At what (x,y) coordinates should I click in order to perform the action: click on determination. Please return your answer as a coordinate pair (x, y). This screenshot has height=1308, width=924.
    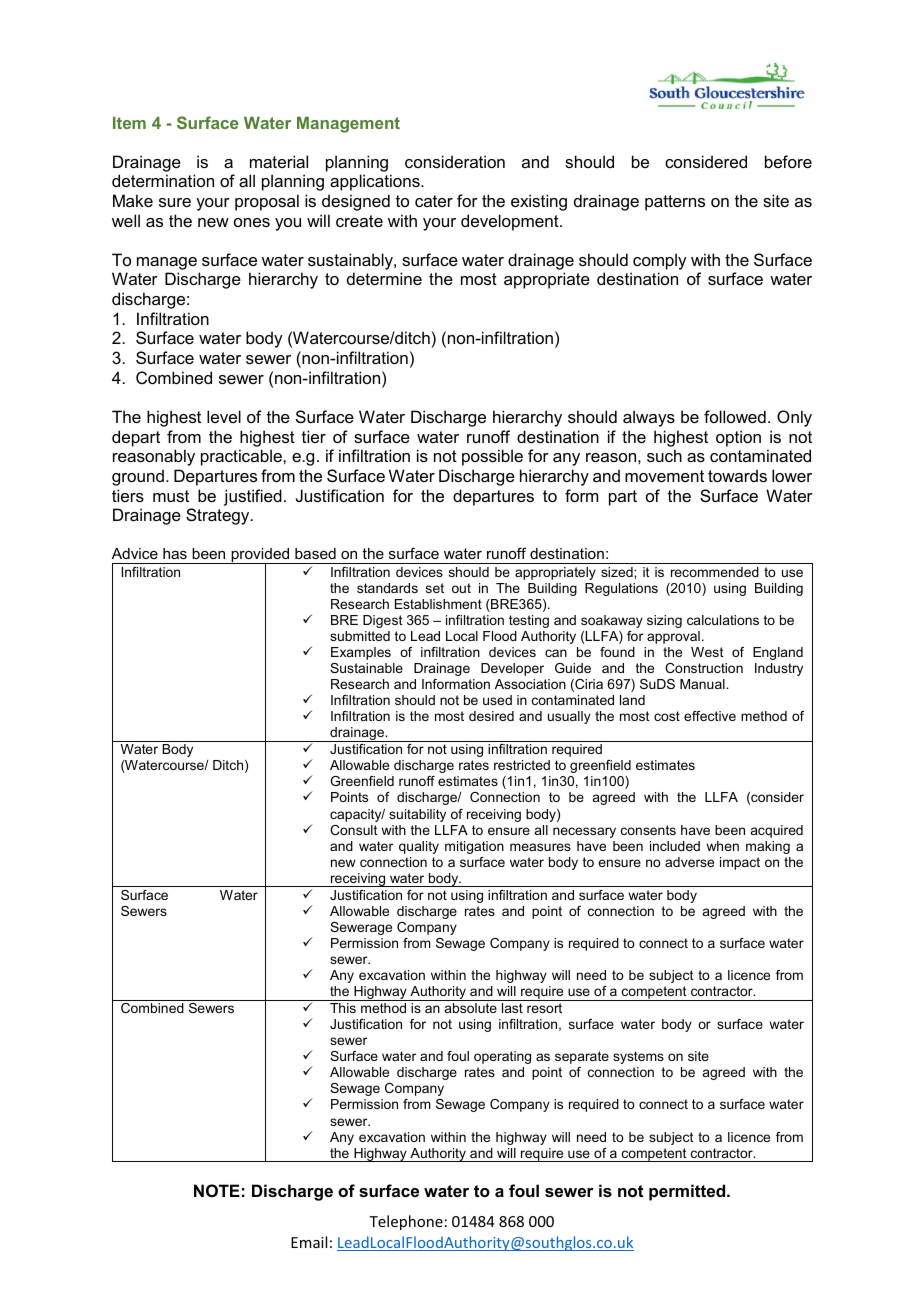
    Looking at the image, I should click on (163, 180).
